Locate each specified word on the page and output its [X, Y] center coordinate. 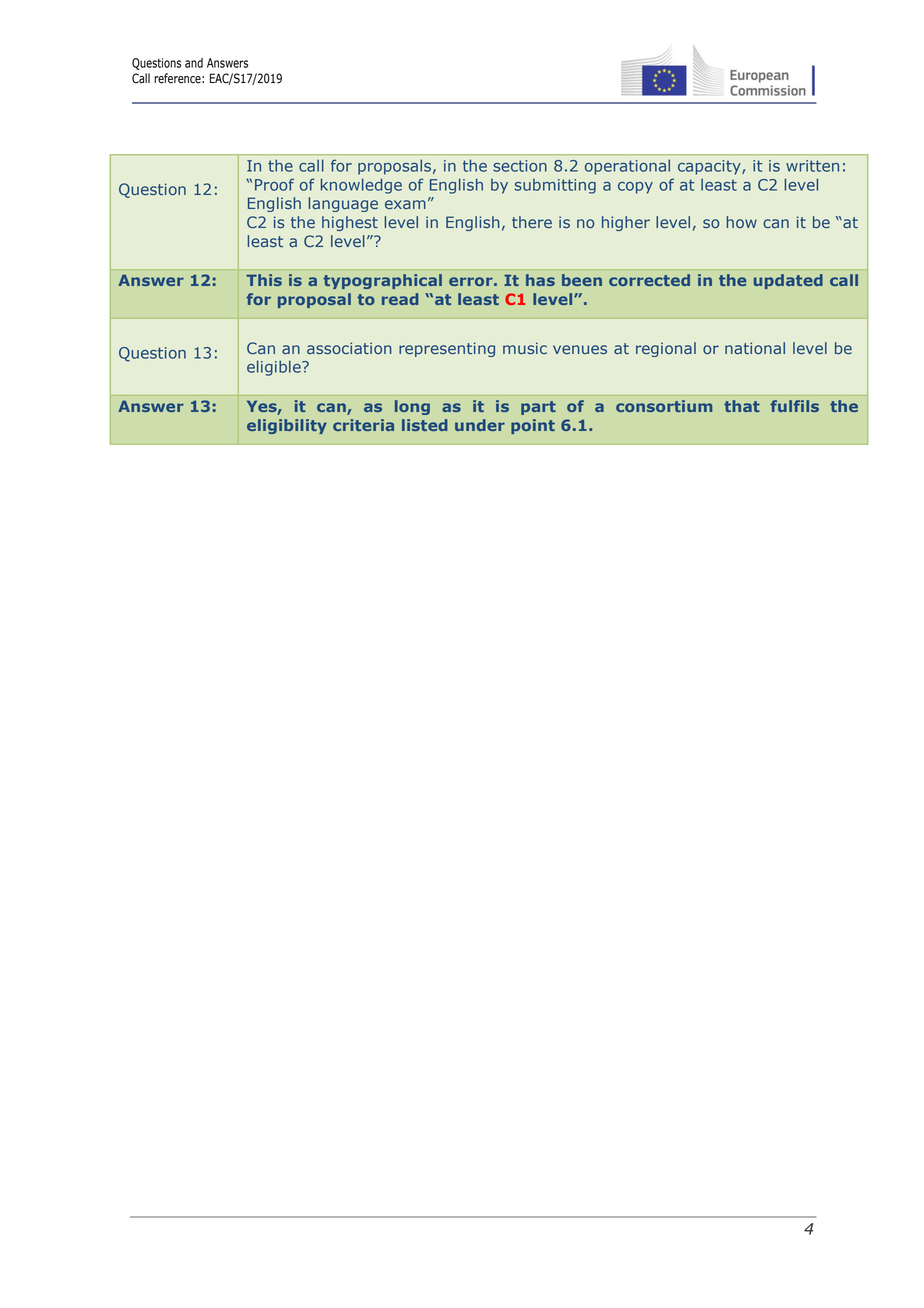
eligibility [287, 426]
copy [635, 188]
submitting [555, 186]
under [480, 425]
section [520, 166]
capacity [710, 167]
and [194, 63]
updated [788, 281]
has [540, 280]
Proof [274, 184]
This [264, 280]
